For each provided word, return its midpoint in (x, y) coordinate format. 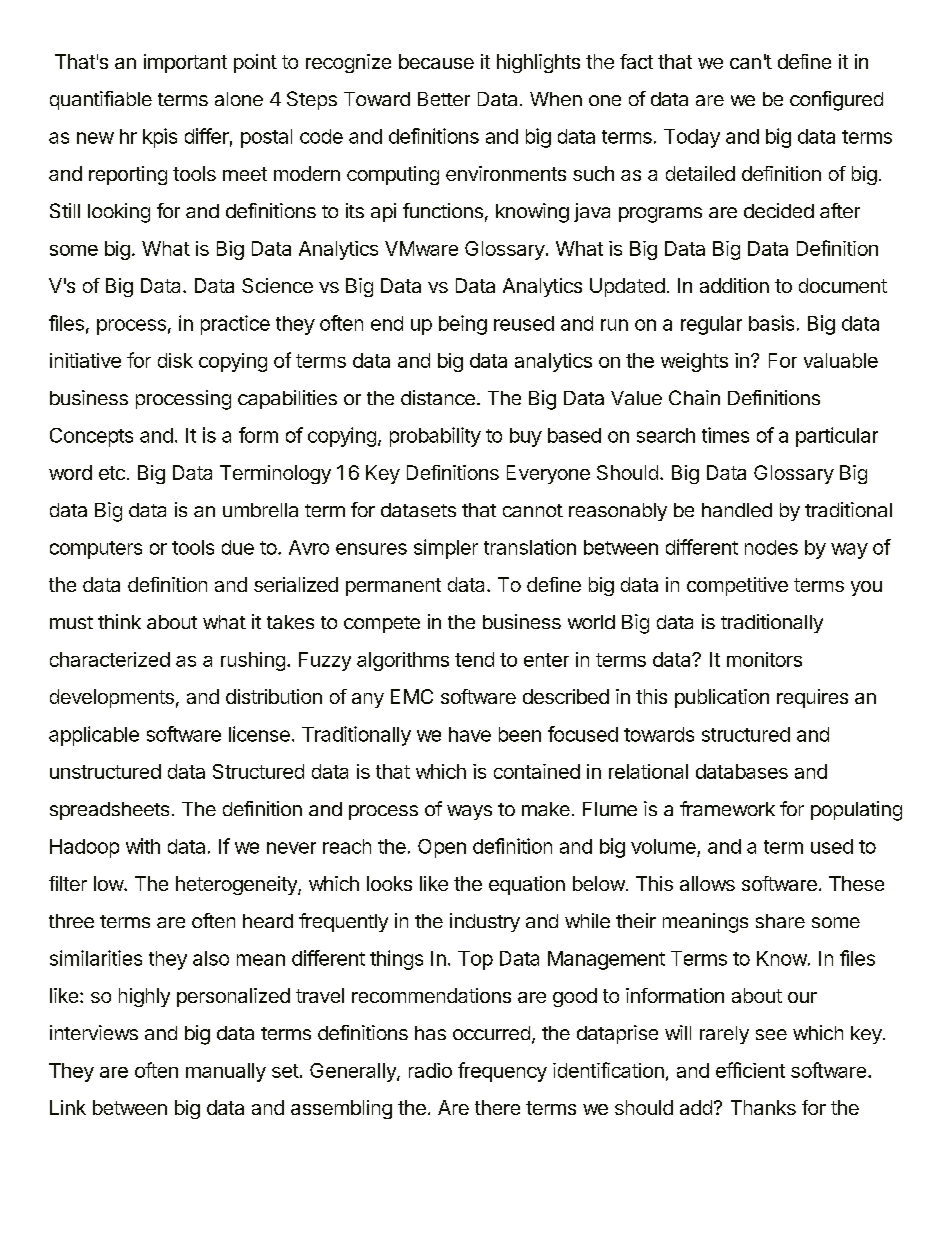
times (725, 435)
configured (836, 101)
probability (435, 437)
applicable (94, 736)
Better (444, 99)
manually (226, 1072)
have (470, 734)
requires (812, 698)
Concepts (91, 437)
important (185, 63)
